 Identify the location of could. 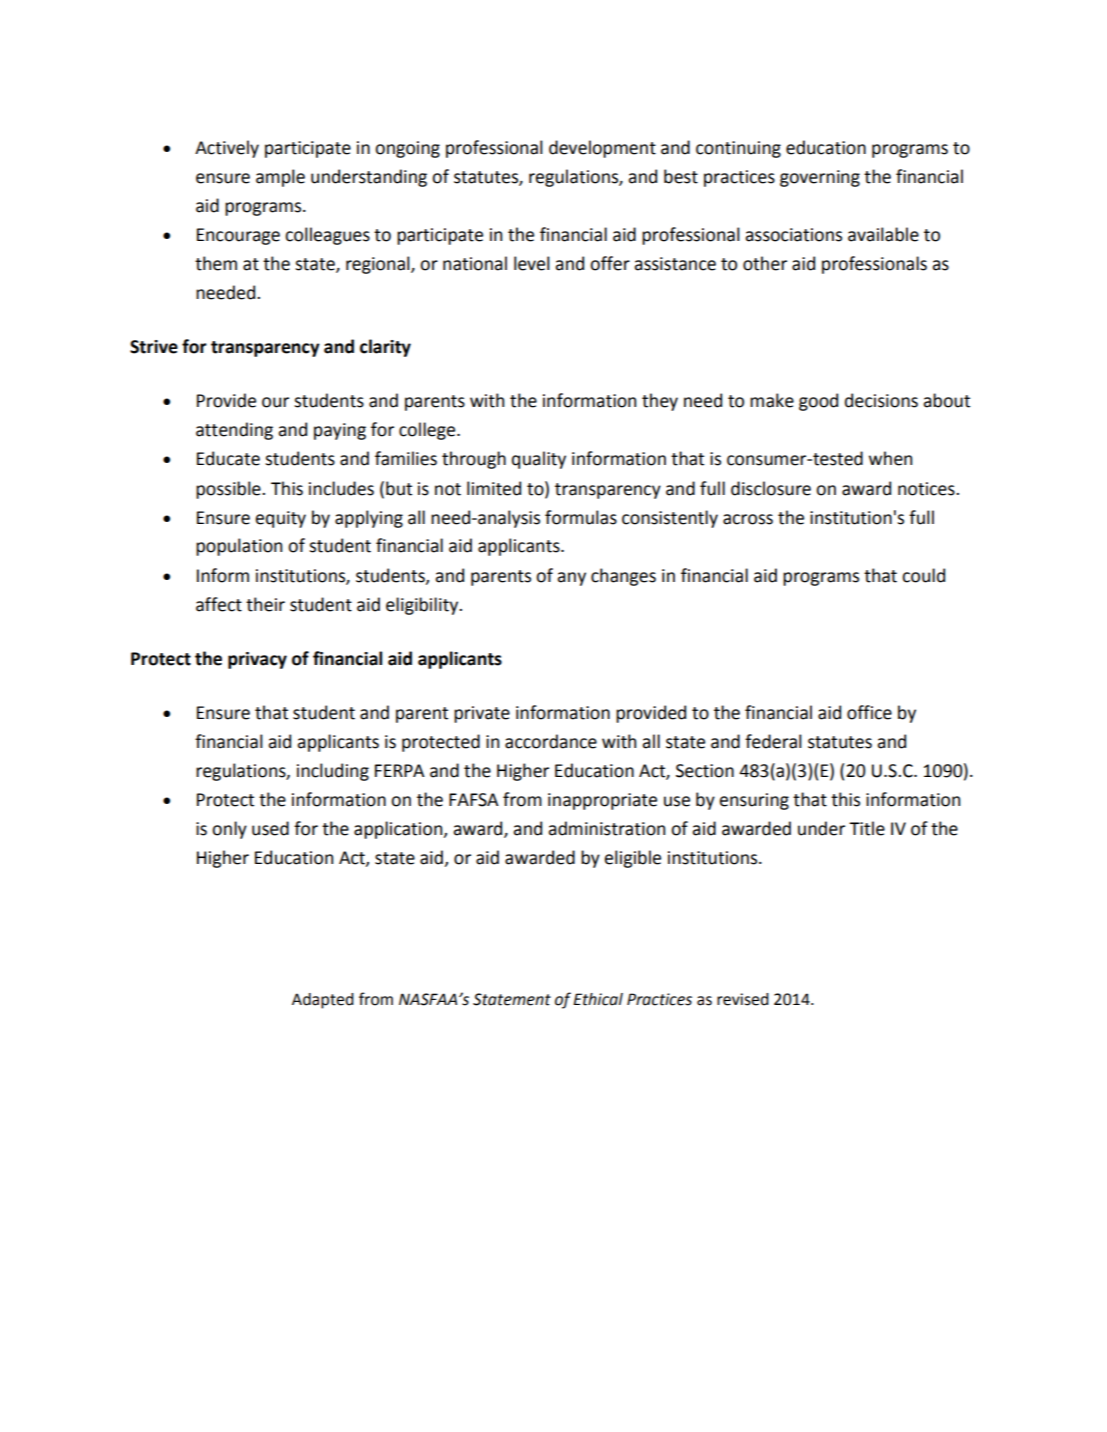
(923, 575).
